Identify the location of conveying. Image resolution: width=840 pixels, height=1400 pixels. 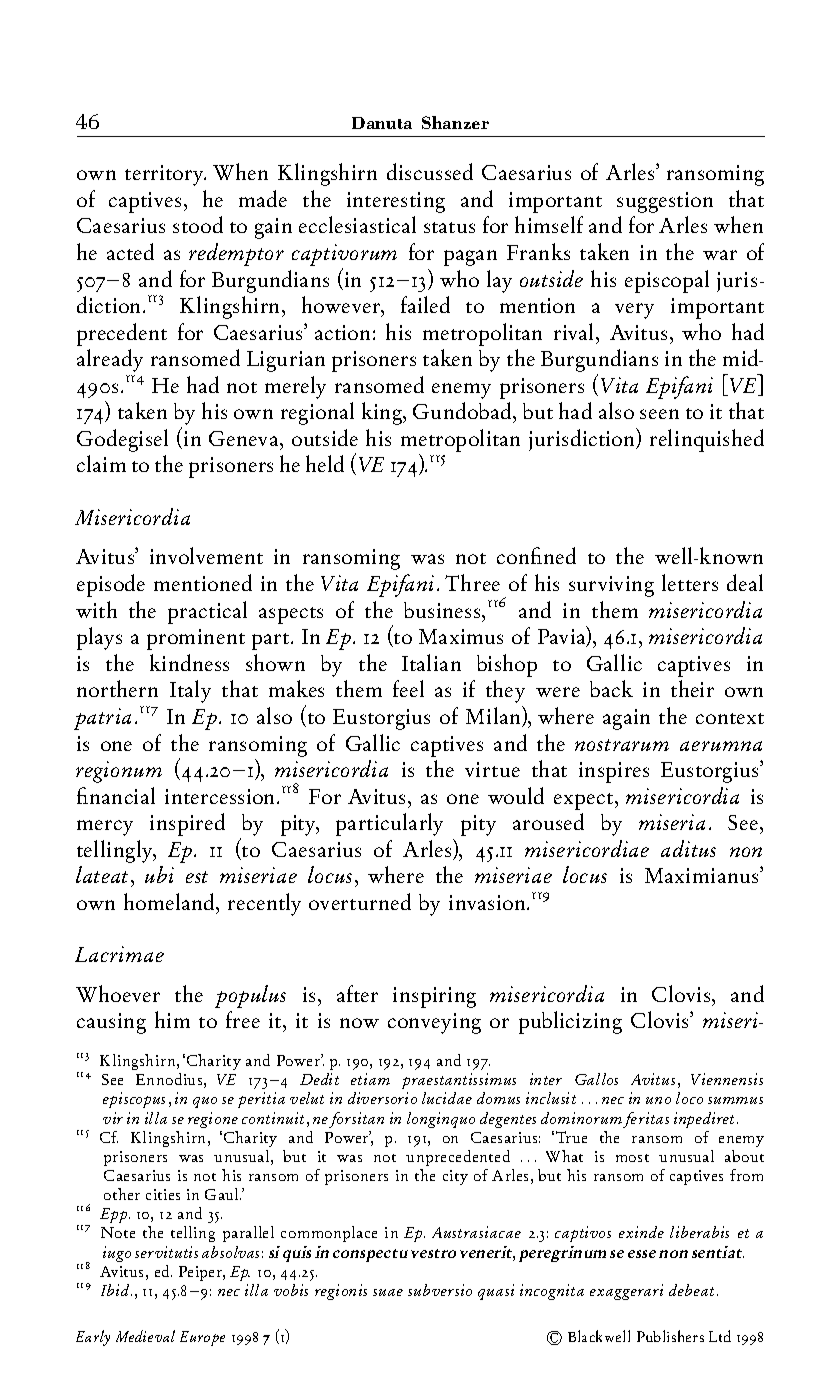
(434, 1023).
